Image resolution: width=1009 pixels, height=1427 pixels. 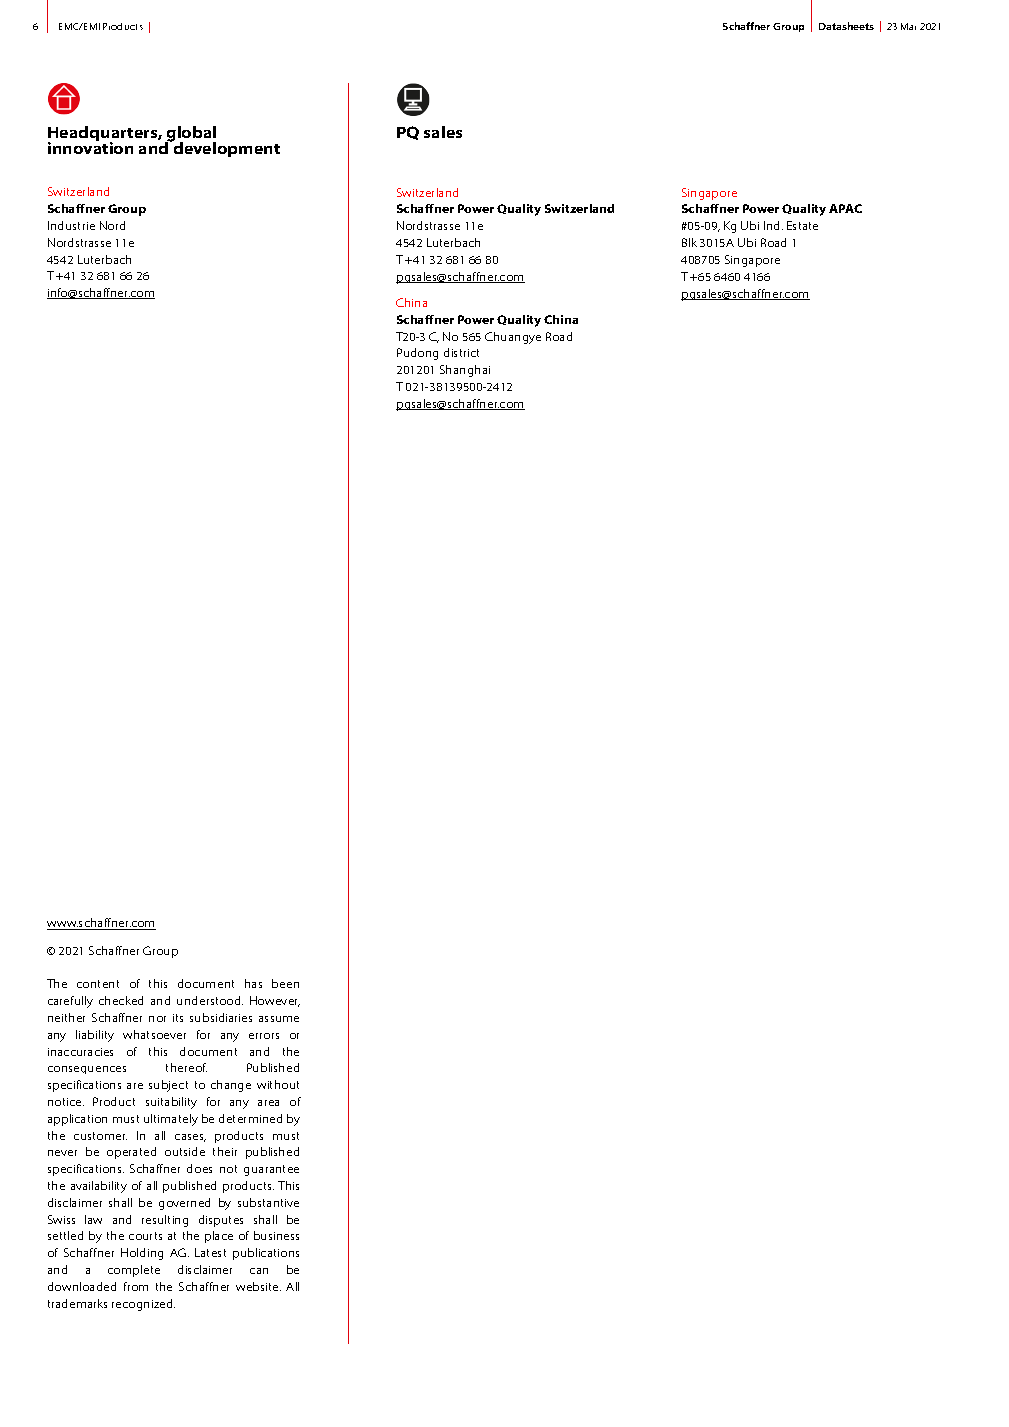 What do you see at coordinates (846, 26) in the page?
I see `Datasheets` at bounding box center [846, 26].
